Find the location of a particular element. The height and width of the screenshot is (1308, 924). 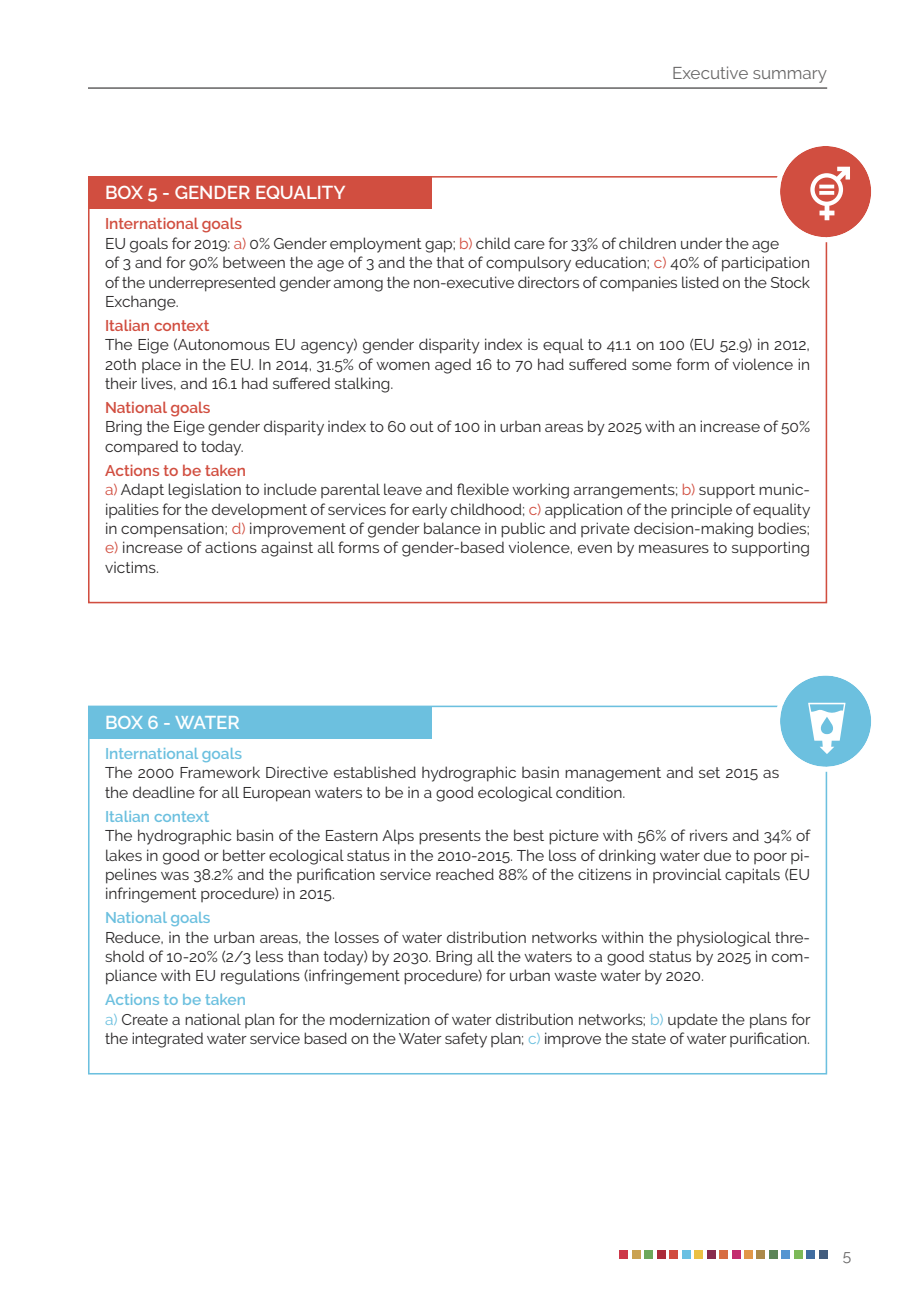

integrated is located at coordinates (167, 1040).
